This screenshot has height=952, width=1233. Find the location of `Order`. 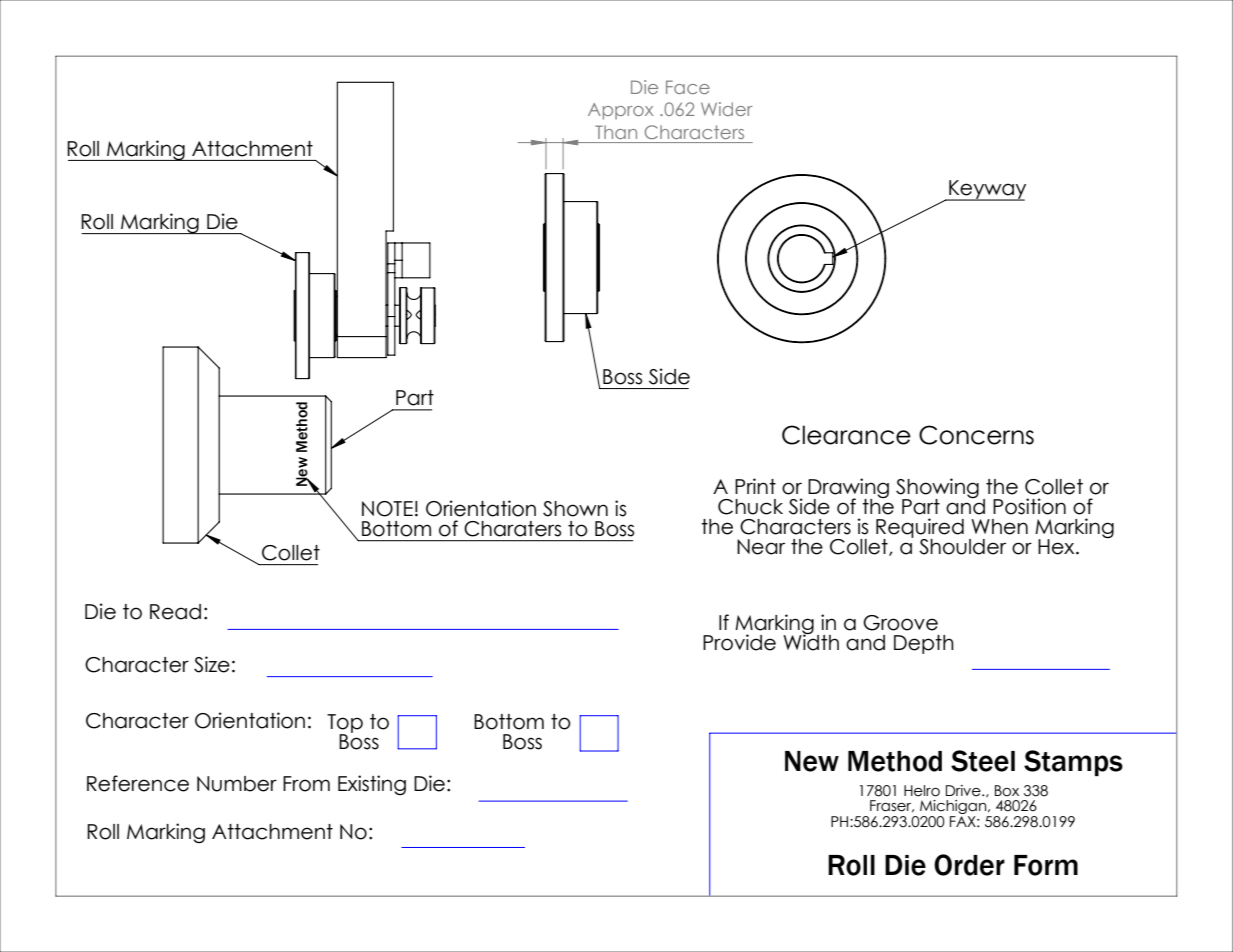

Order is located at coordinates (969, 865).
